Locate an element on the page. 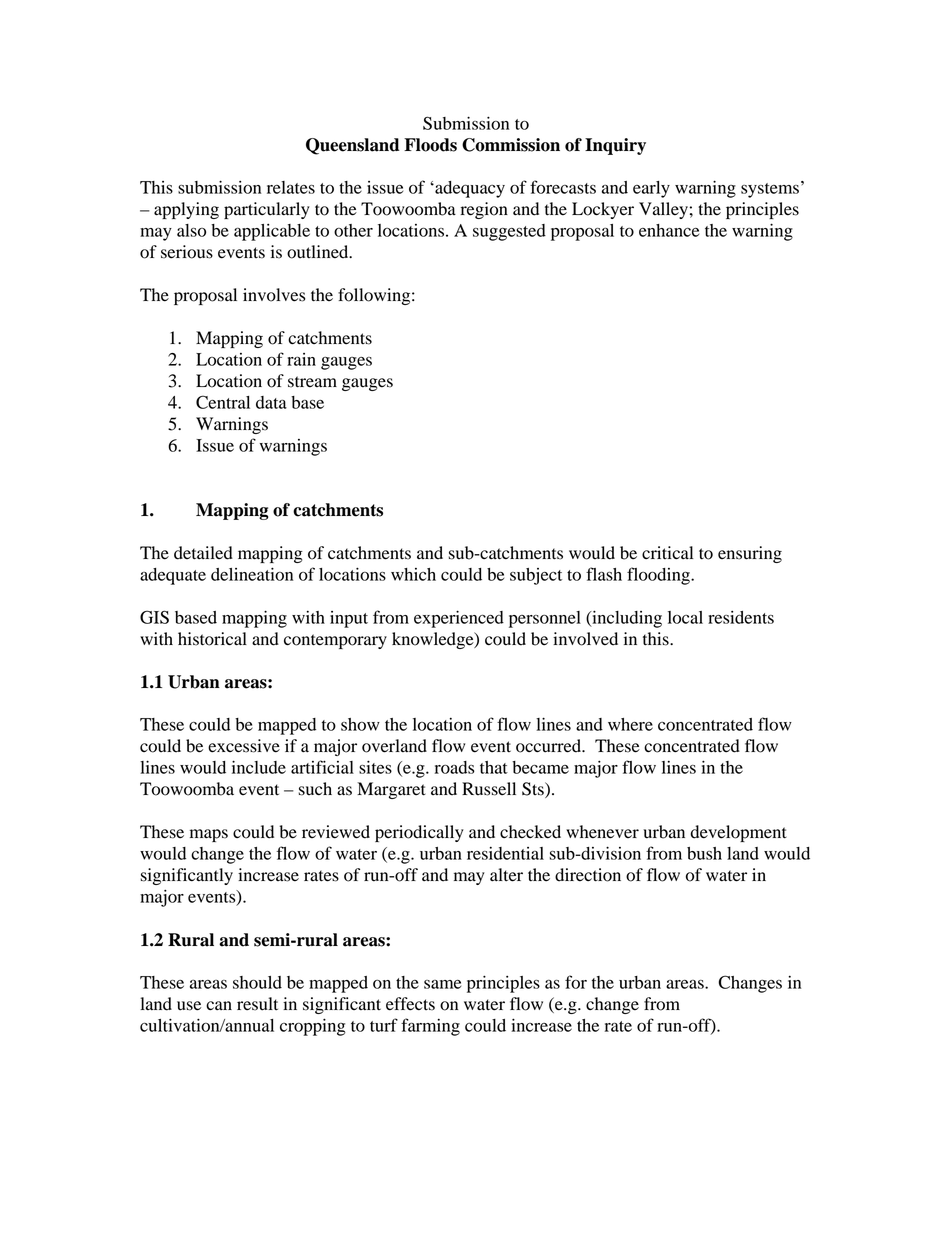 This page has width=952, height=1233. same is located at coordinates (442, 984).
